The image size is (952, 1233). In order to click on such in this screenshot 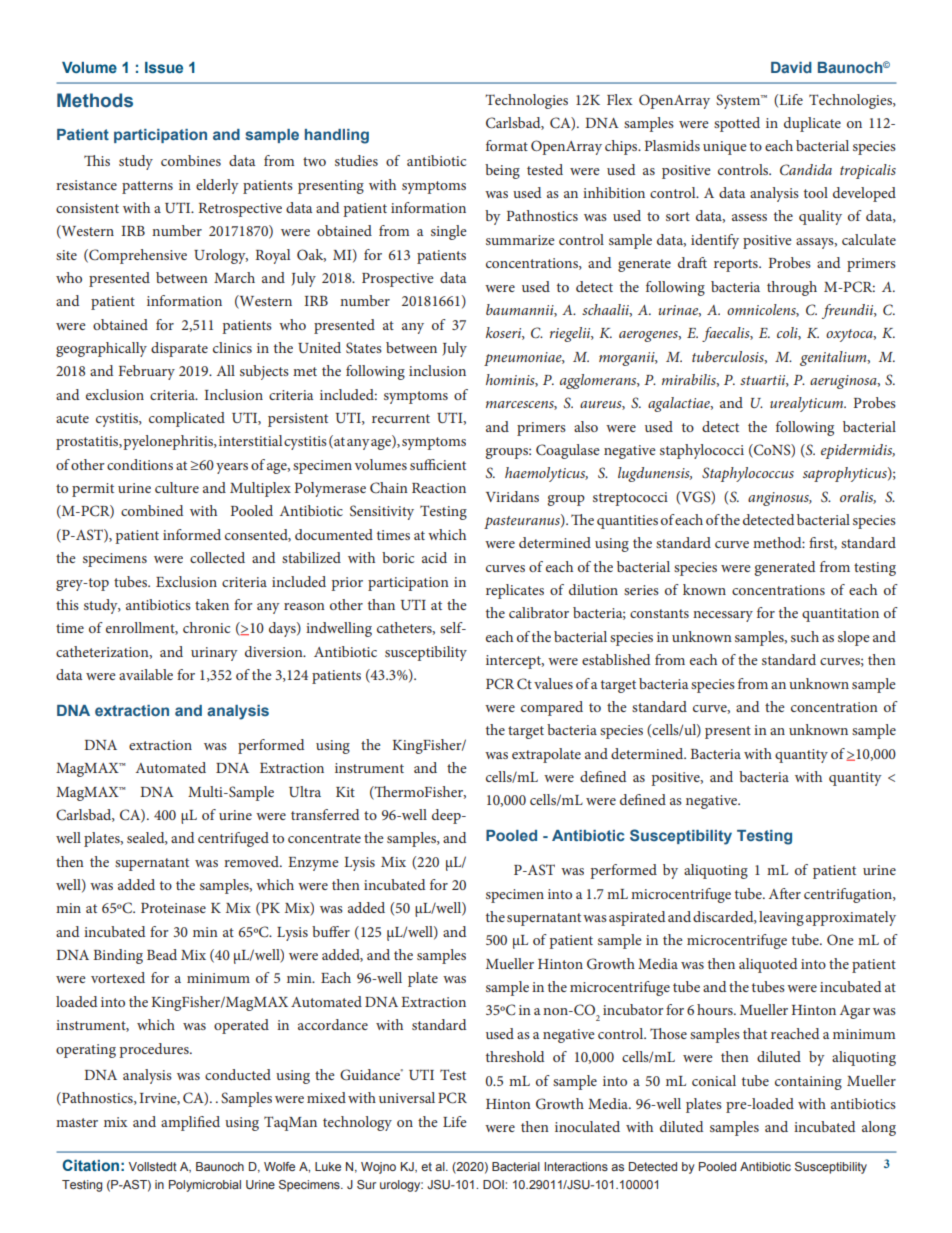, I will do `click(805, 636)`.
